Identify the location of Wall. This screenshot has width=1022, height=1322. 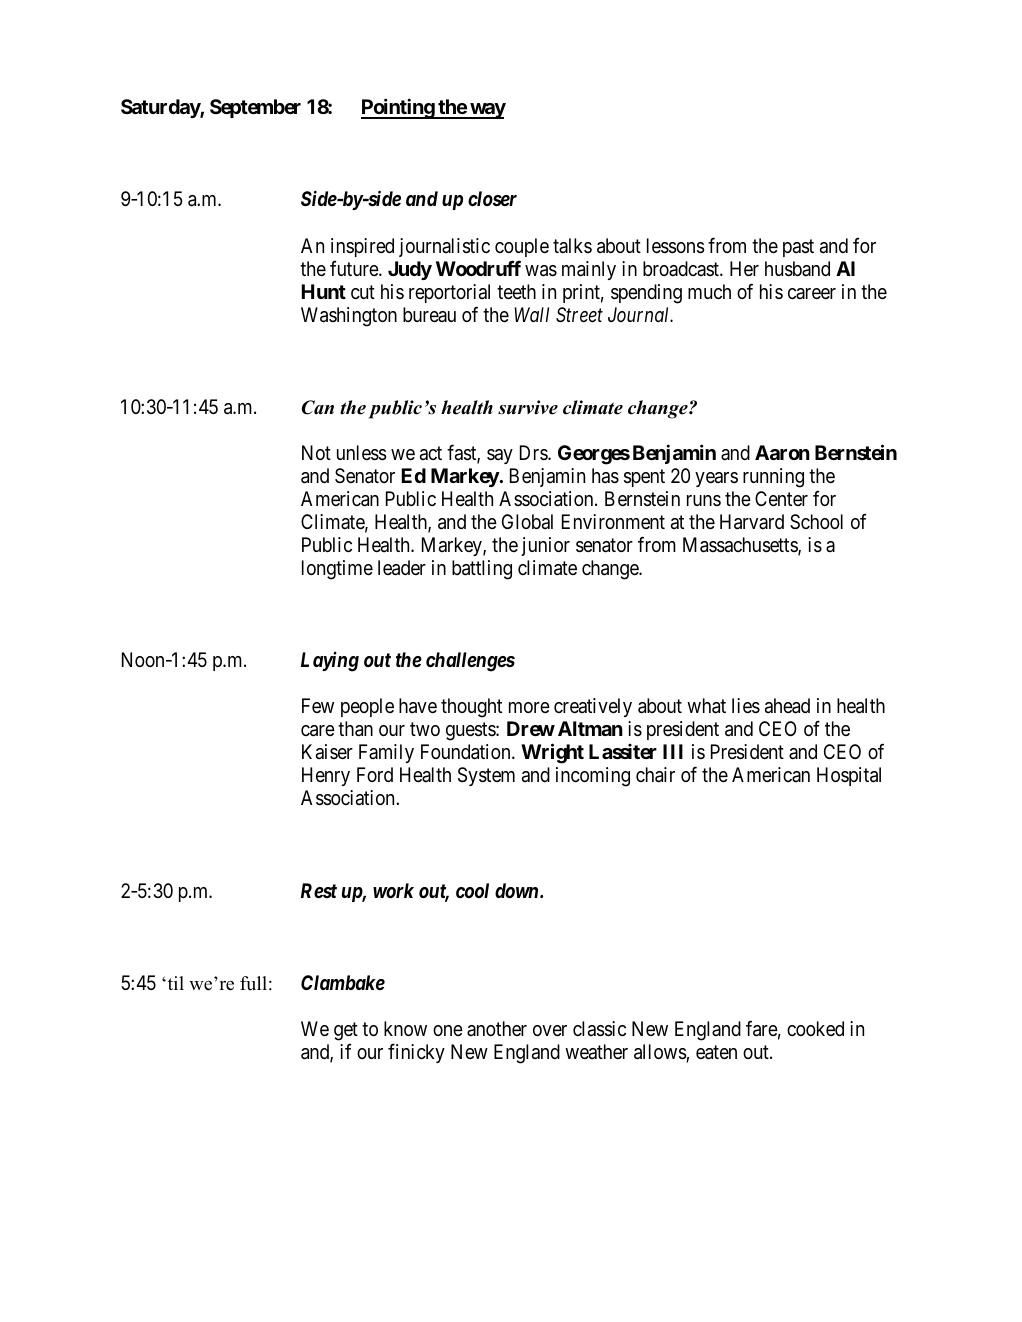
(531, 314).
